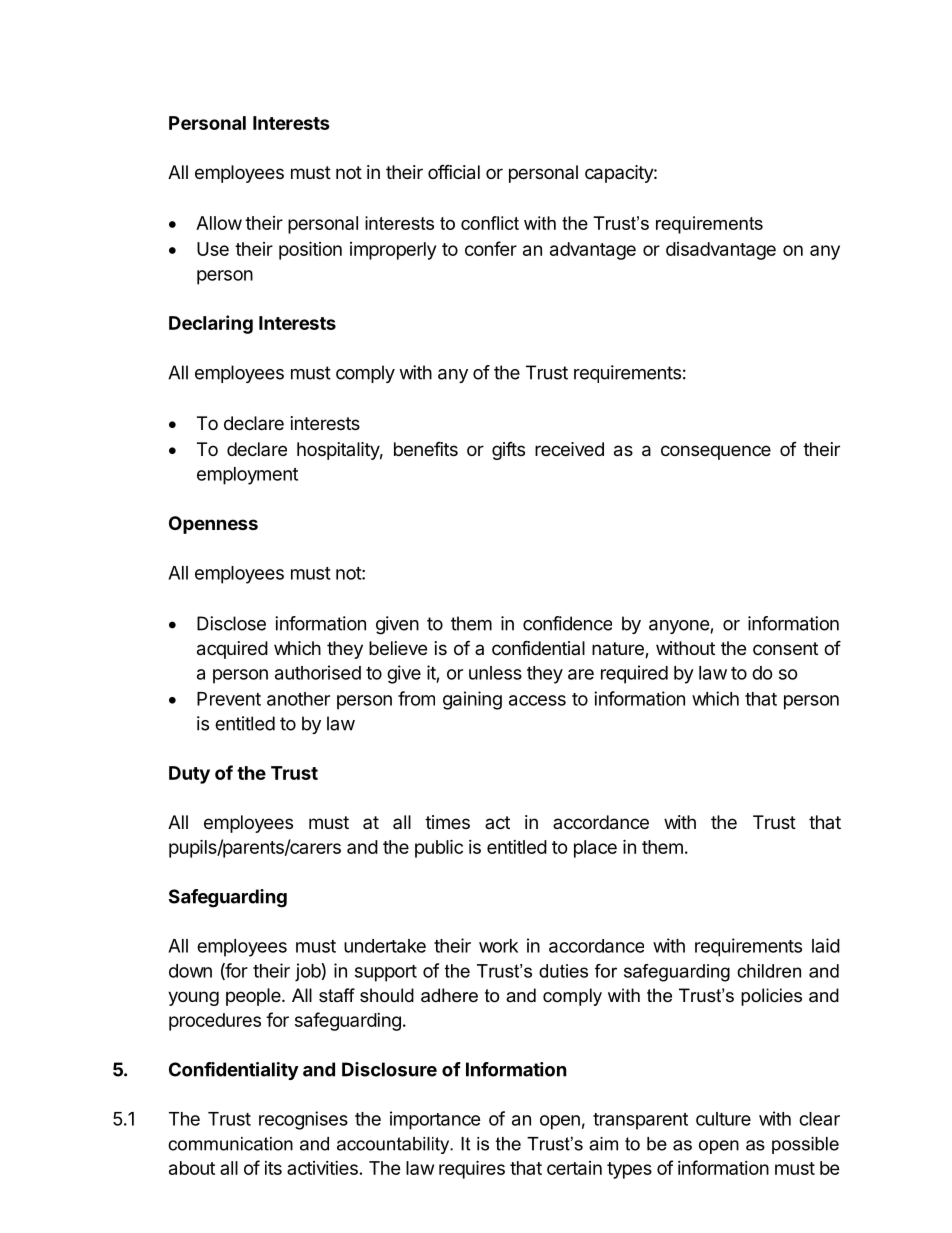 Image resolution: width=952 pixels, height=1233 pixels. What do you see at coordinates (498, 946) in the image?
I see `work` at bounding box center [498, 946].
